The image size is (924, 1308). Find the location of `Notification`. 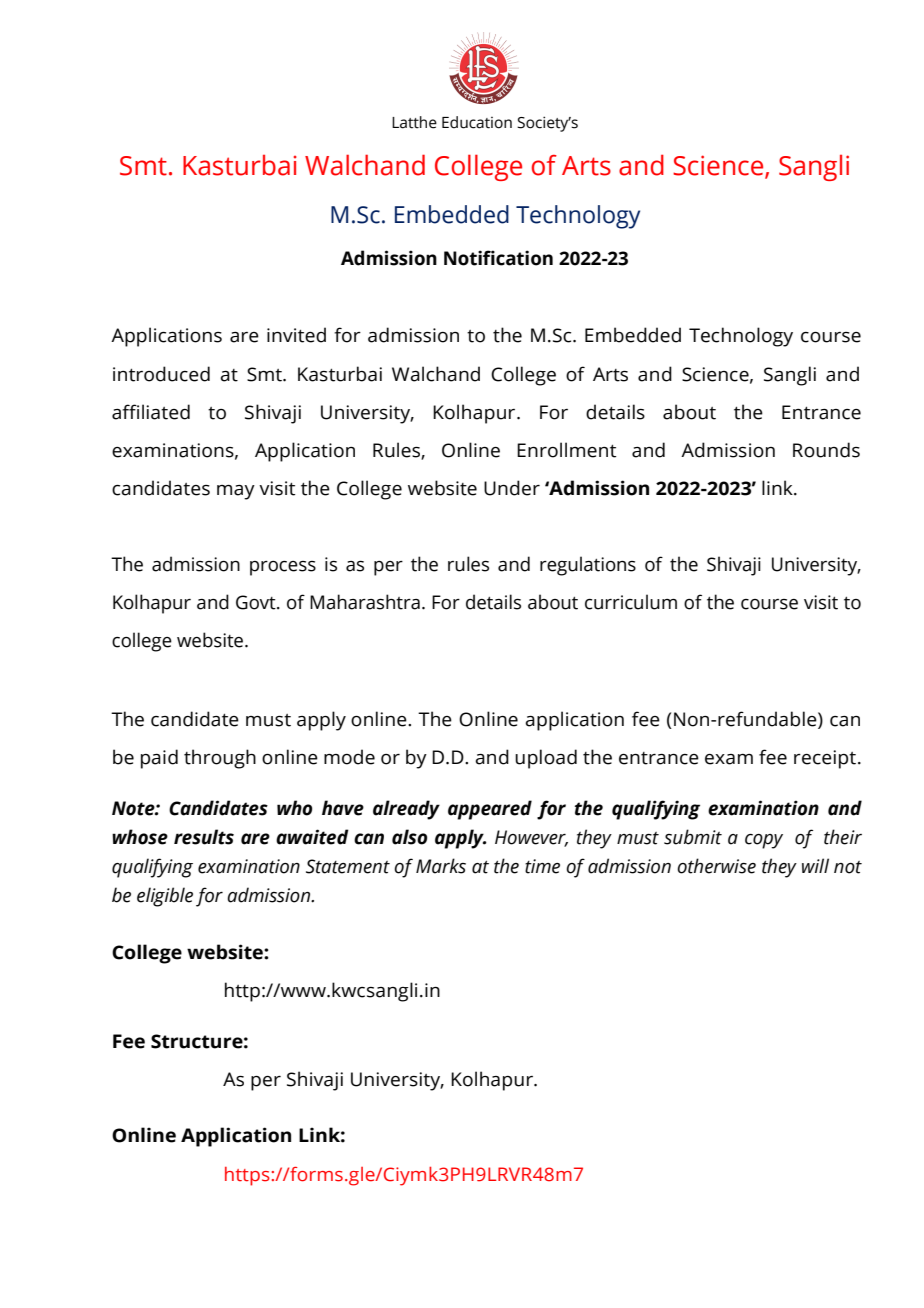

Notification is located at coordinates (498, 258).
